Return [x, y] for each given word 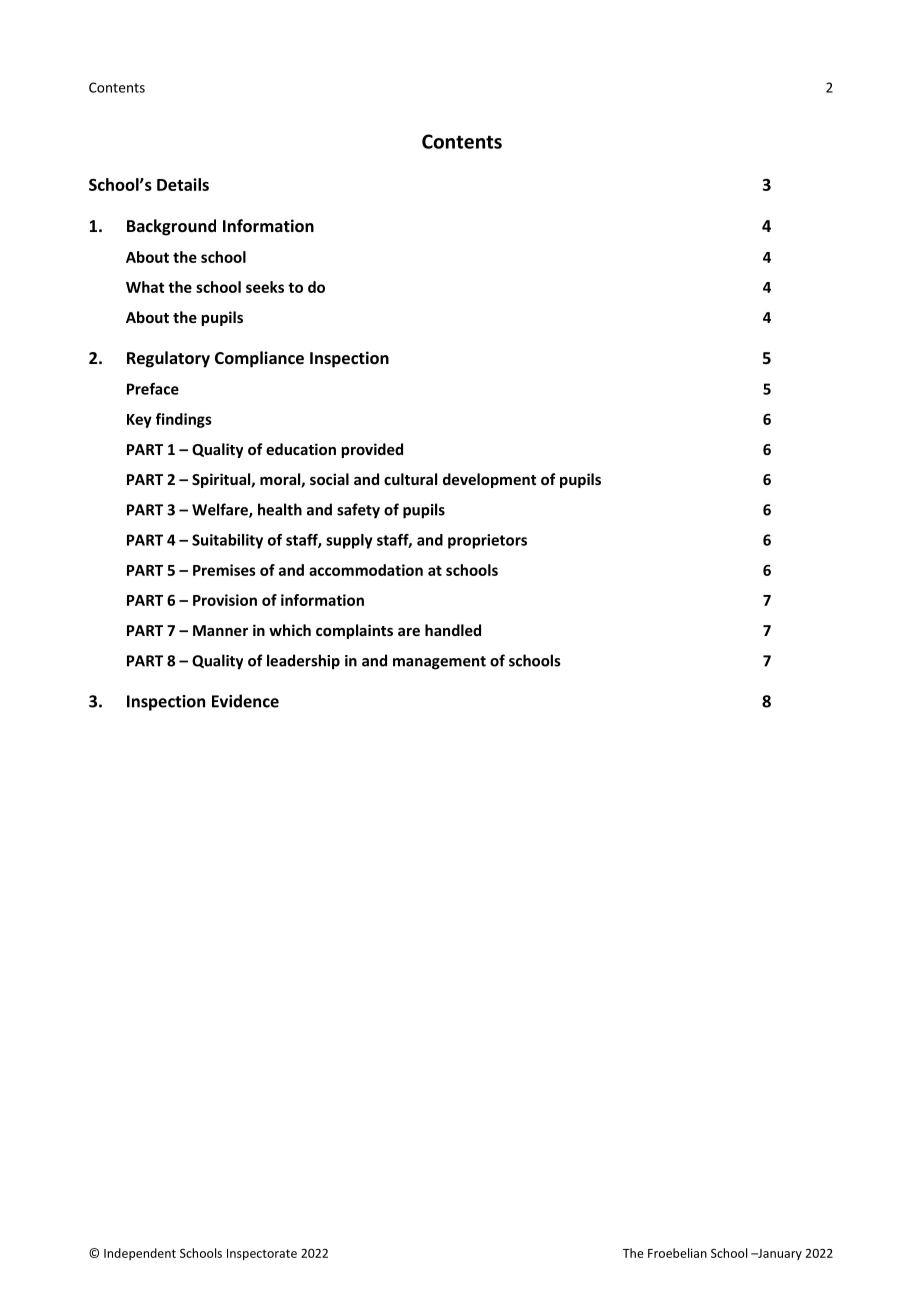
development [489, 480]
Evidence [245, 701]
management [439, 663]
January [779, 1254]
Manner [220, 630]
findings [184, 420]
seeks [265, 287]
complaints [354, 631]
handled [453, 630]
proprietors [487, 541]
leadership [303, 662]
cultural [410, 479]
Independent [140, 1254]
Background [171, 227]
